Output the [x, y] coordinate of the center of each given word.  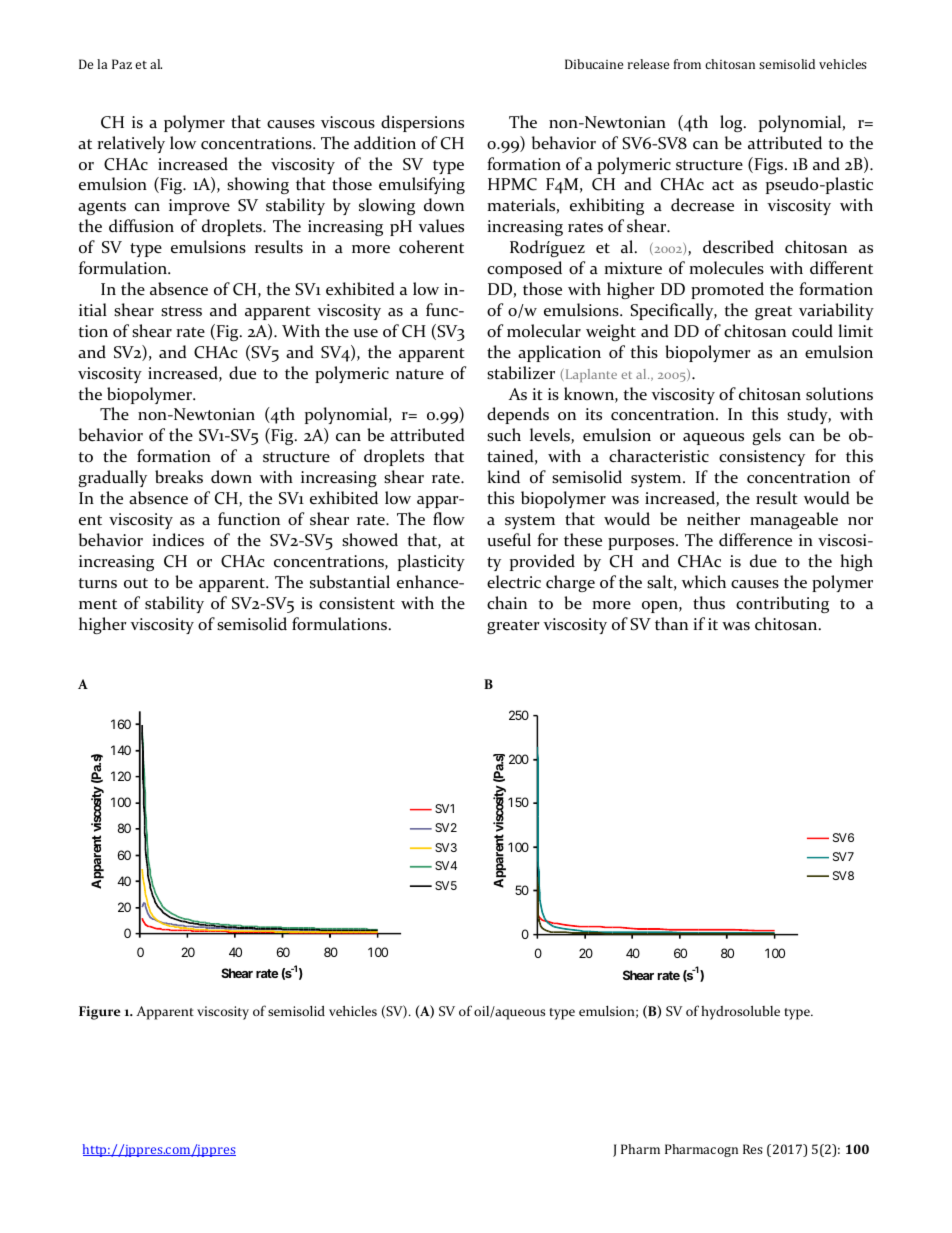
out [136, 583]
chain [507, 603]
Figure [99, 1013]
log [732, 123]
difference [755, 540]
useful [509, 540]
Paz [122, 64]
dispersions [422, 123]
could [812, 331]
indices [178, 540]
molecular [544, 331]
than [671, 624]
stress [181, 311]
